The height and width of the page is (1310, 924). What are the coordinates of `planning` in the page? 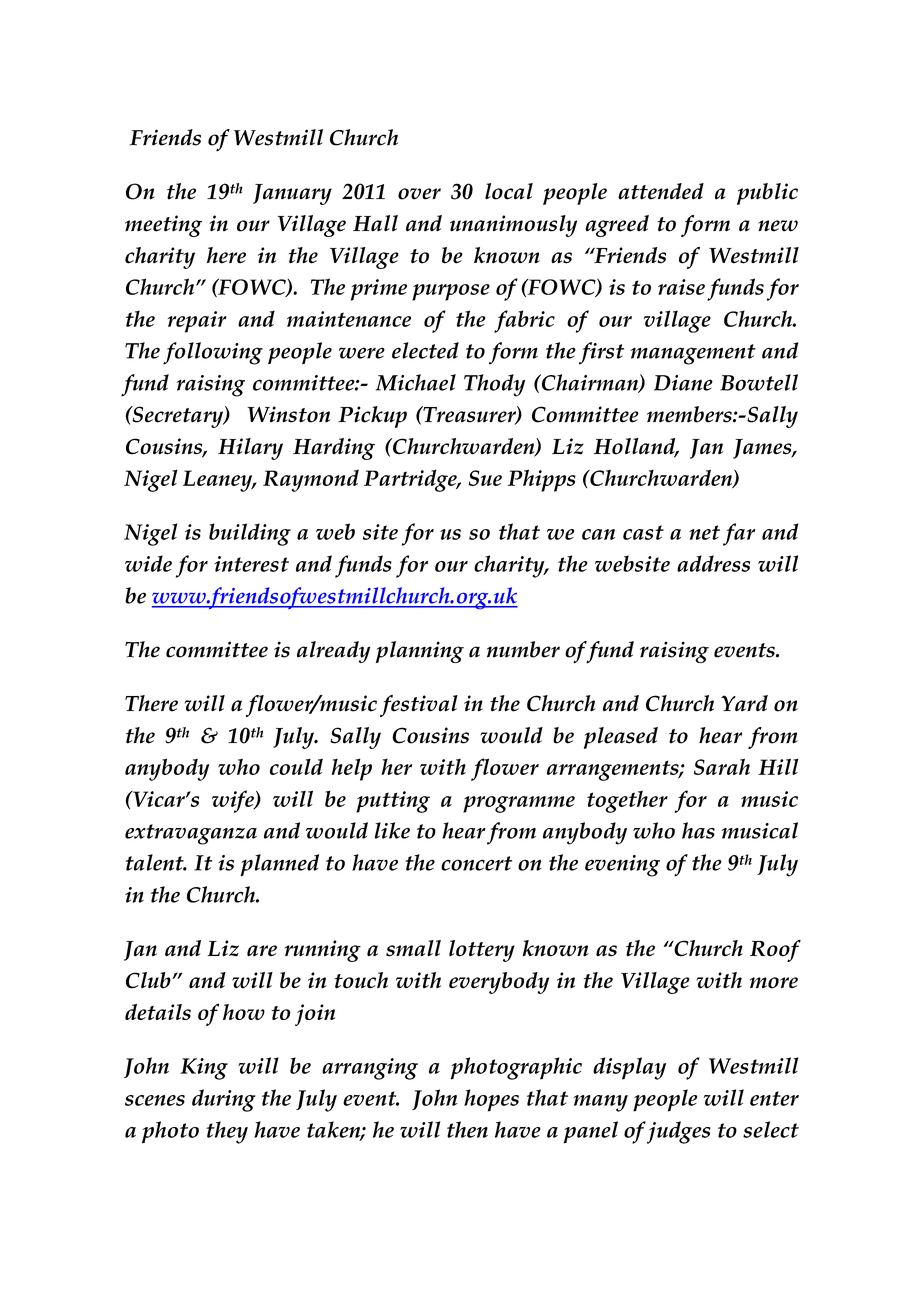 It's located at (420, 652).
